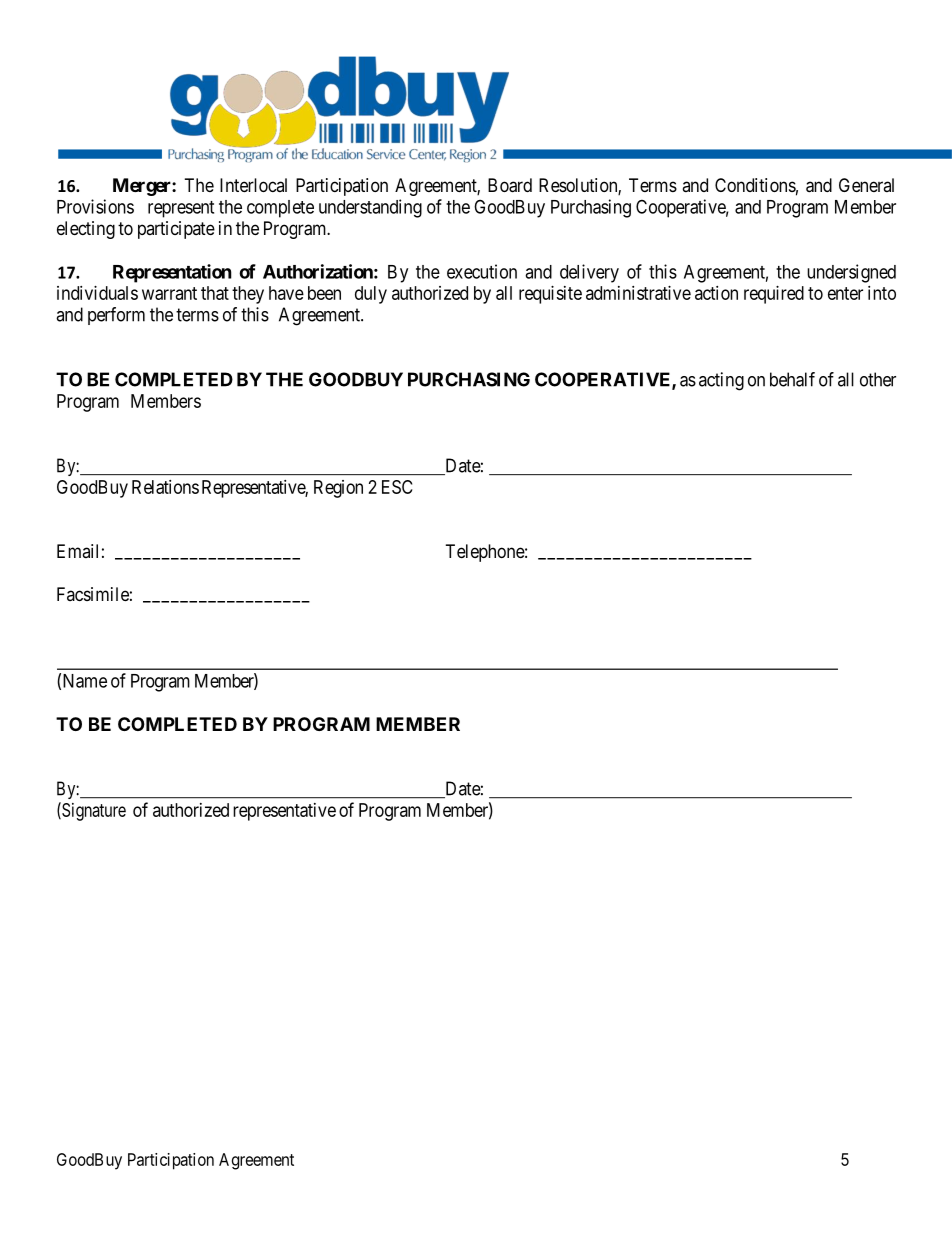 This screenshot has height=1233, width=952. Describe the element at coordinates (878, 379) in the screenshot. I see `other` at that location.
